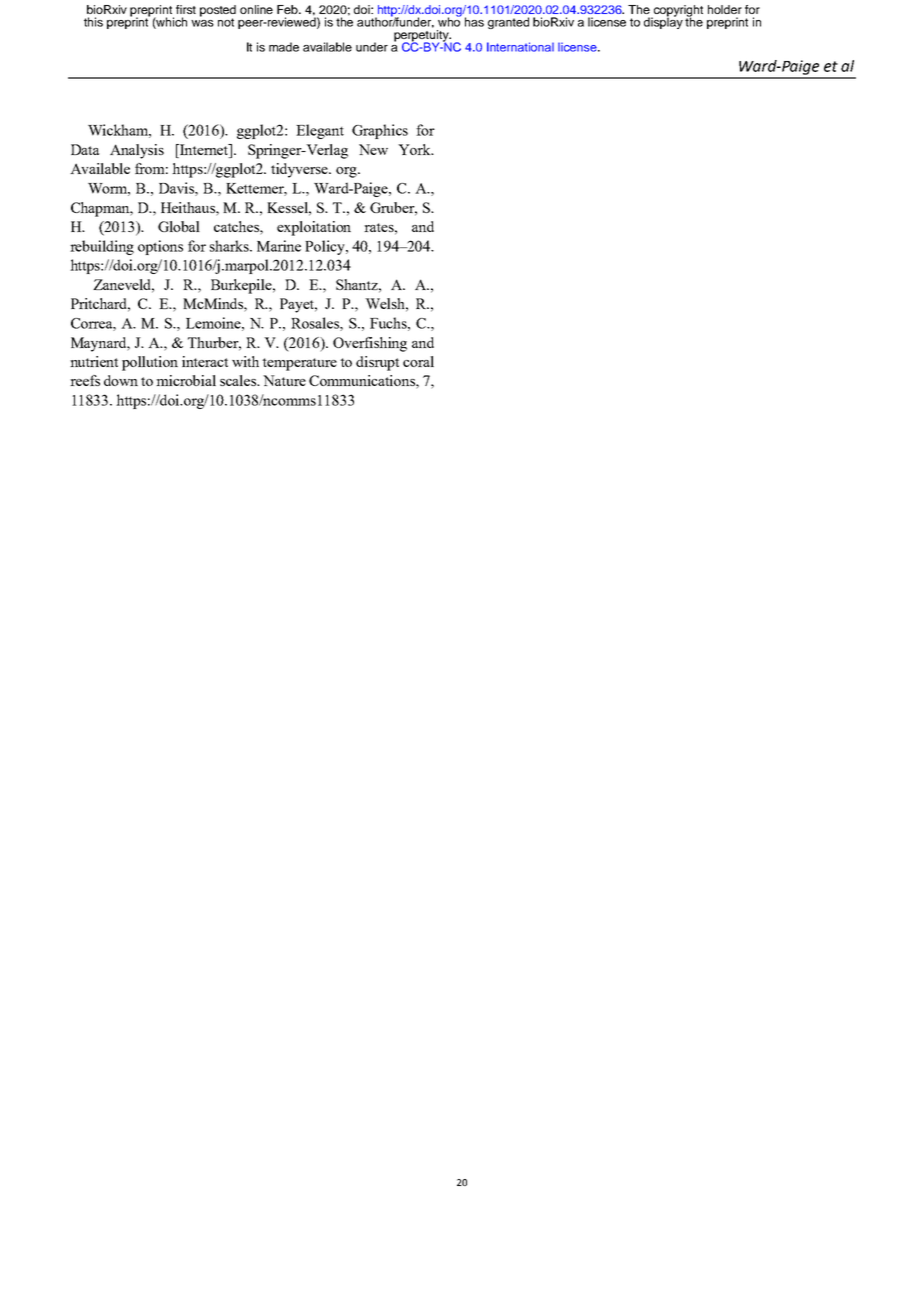 This page has height=1308, width=924. Describe the element at coordinates (202, 23) in the page. I see `was` at that location.
